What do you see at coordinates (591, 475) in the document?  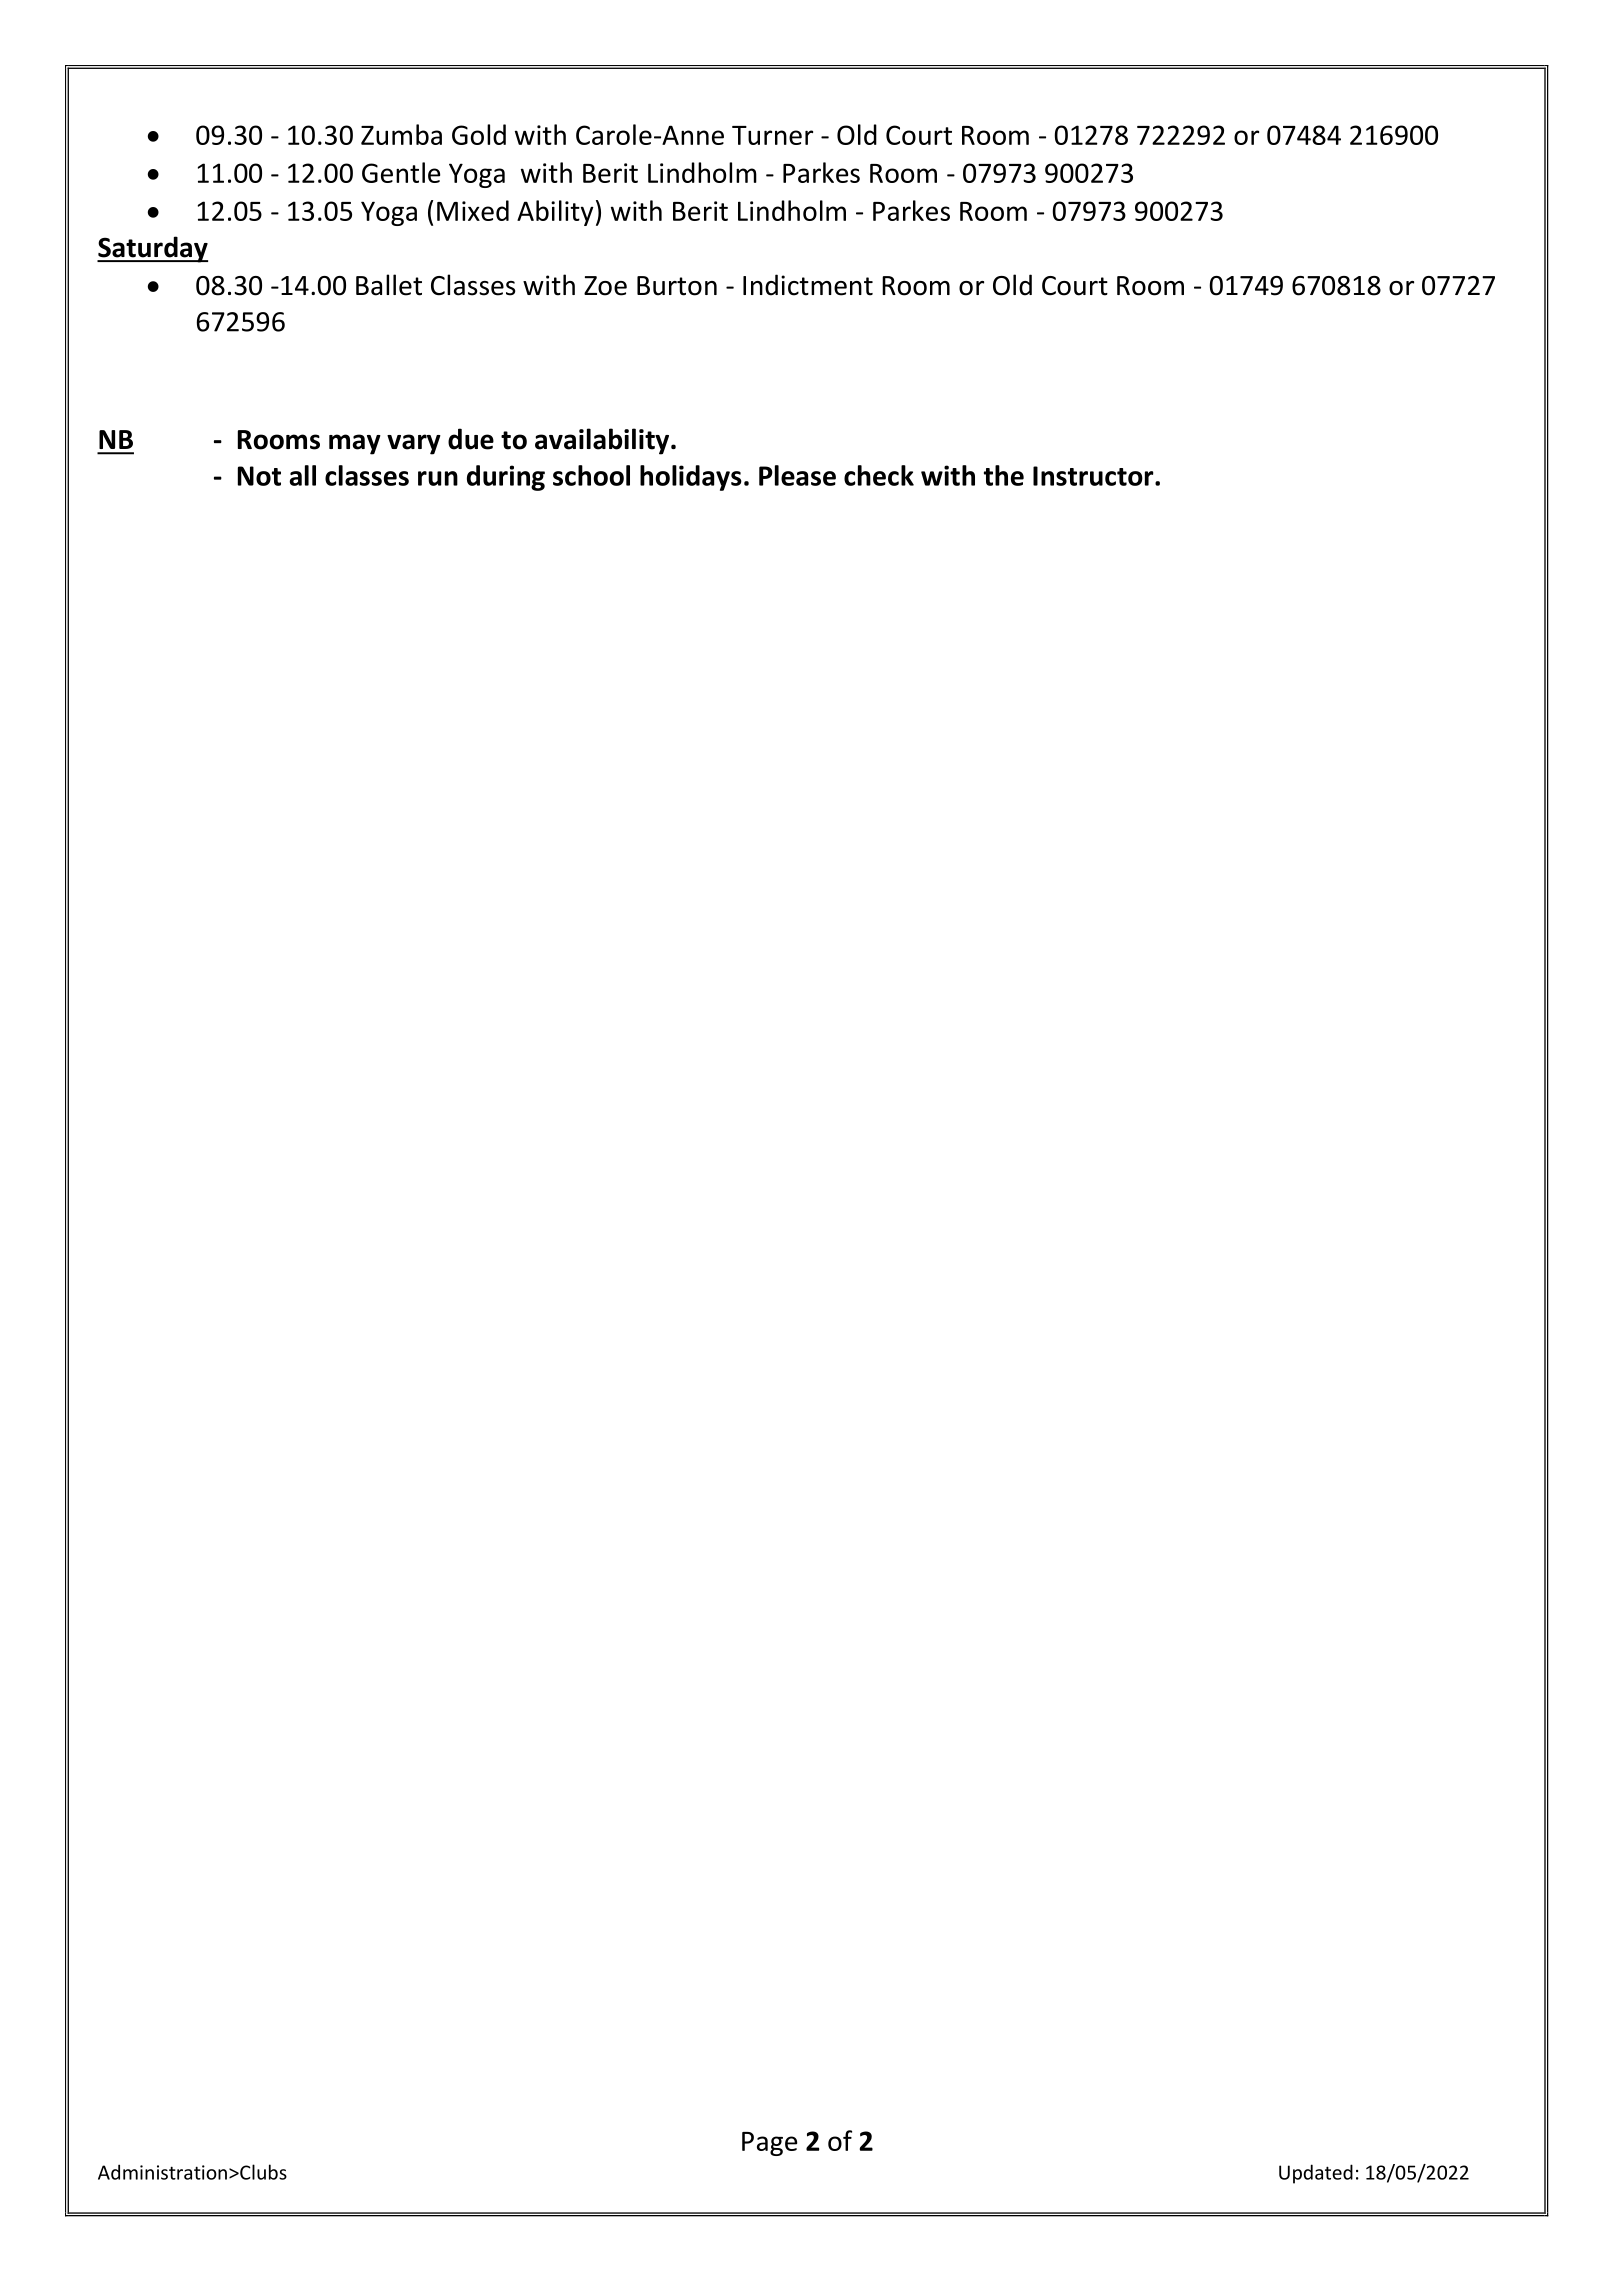 I see `school` at bounding box center [591, 475].
